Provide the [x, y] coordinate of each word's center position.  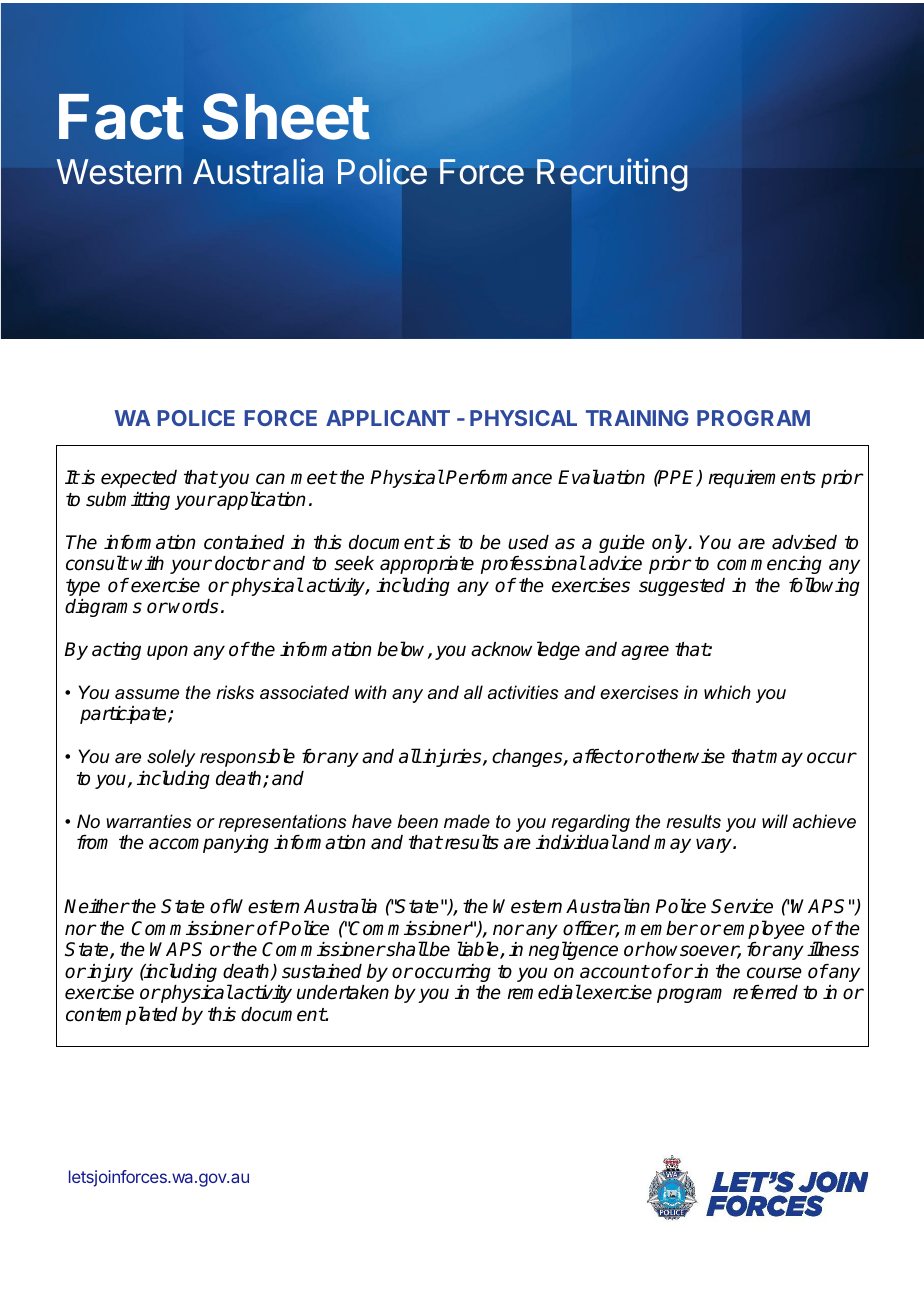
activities [523, 692]
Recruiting [612, 174]
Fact [121, 117]
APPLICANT [388, 418]
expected [139, 479]
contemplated [122, 1015]
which [727, 692]
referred [765, 992]
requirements [762, 479]
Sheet [286, 116]
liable [479, 950]
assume [147, 694]
